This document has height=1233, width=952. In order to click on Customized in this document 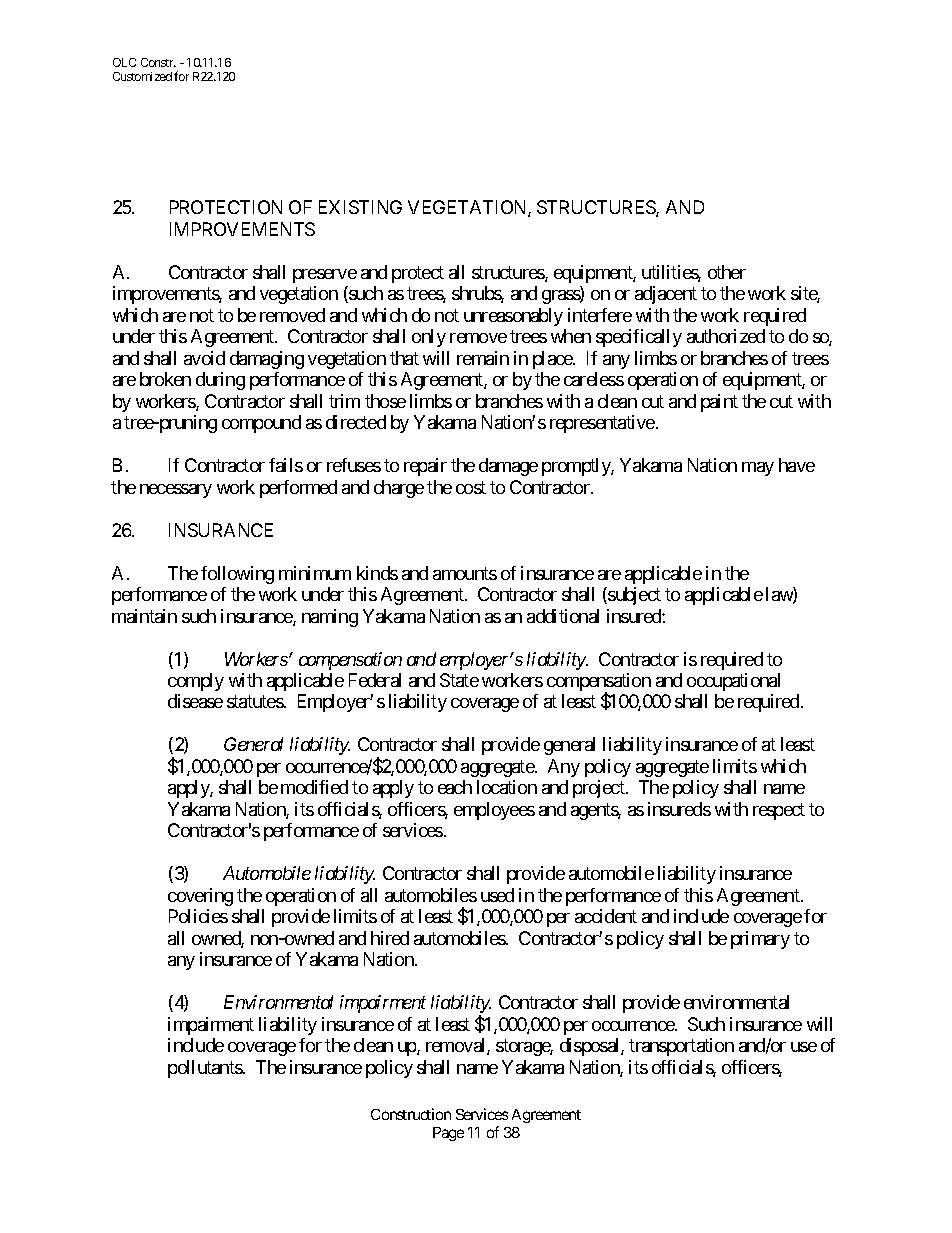, I will do `click(142, 76)`.
